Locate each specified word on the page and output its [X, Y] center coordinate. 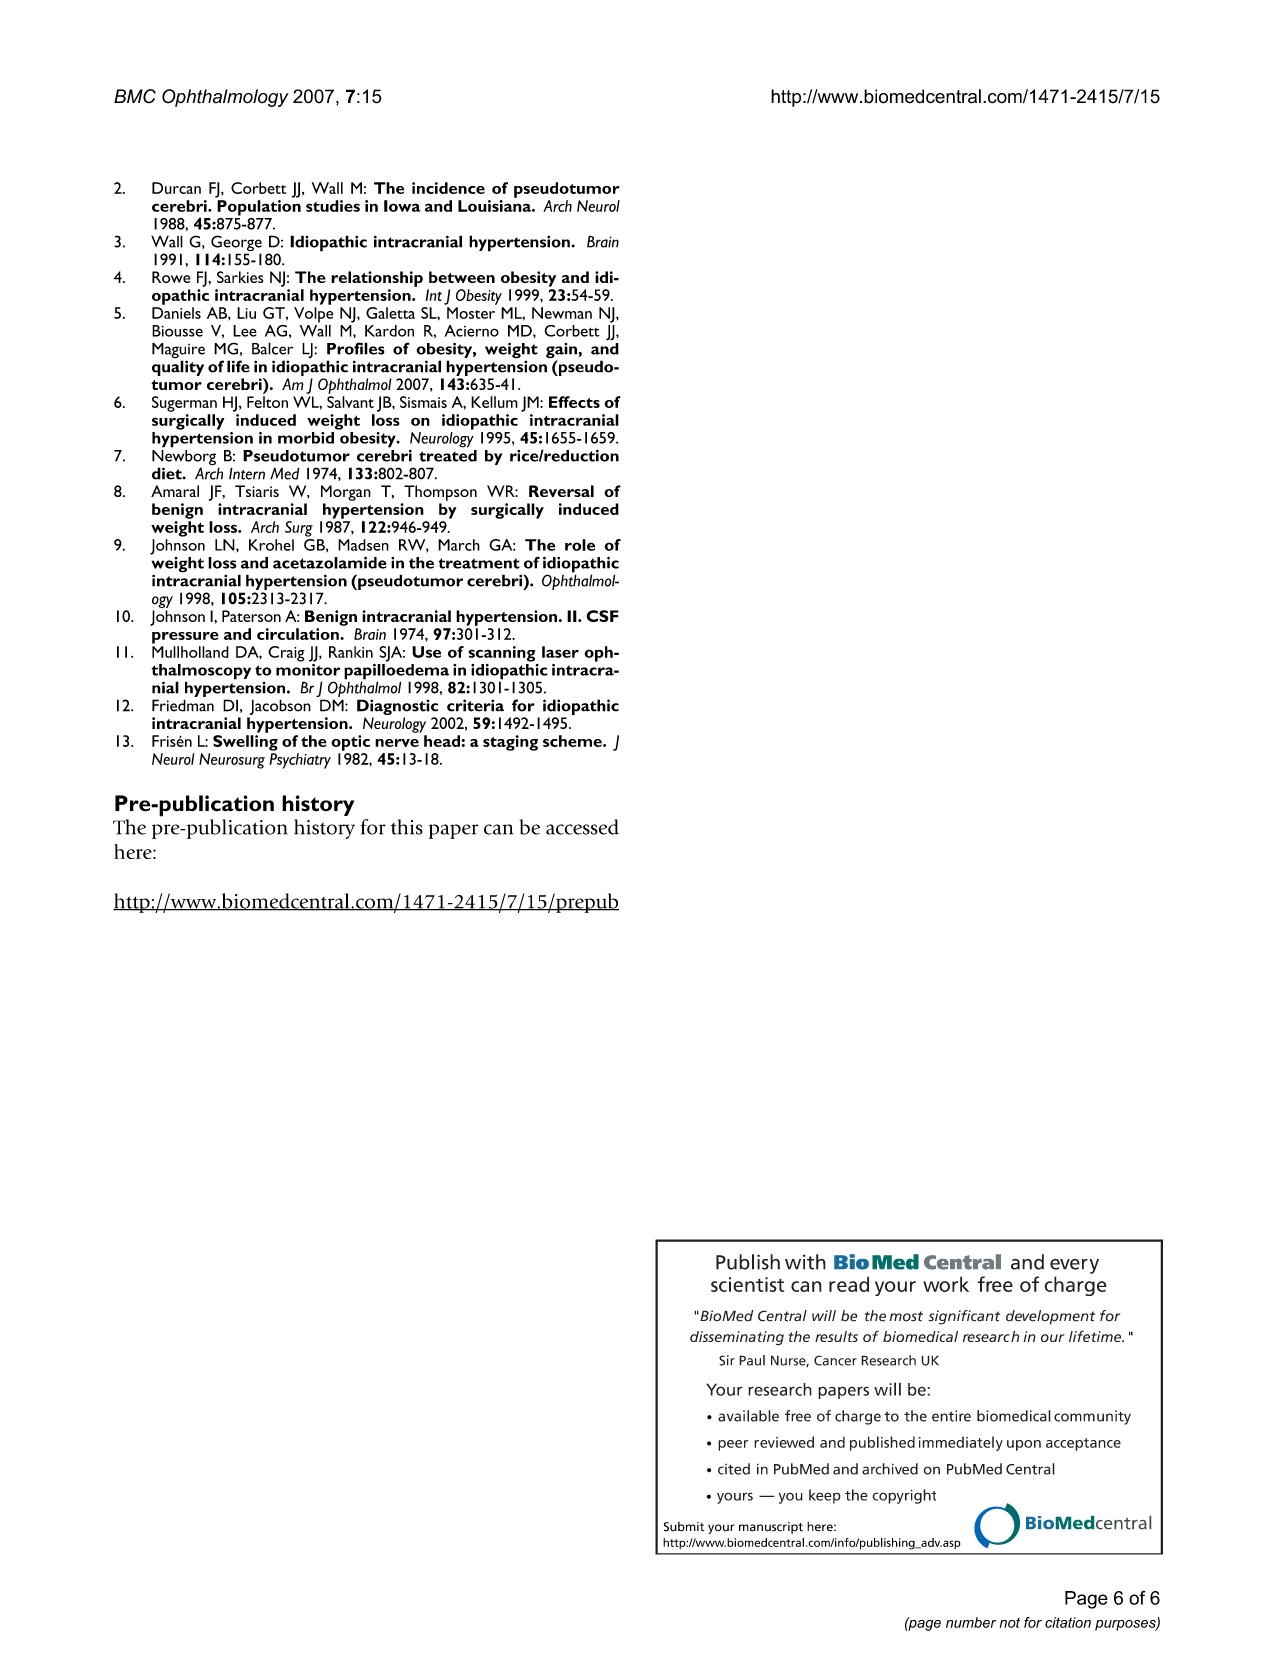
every [1074, 1266]
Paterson [251, 616]
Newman [562, 313]
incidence [448, 188]
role [580, 545]
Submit [684, 1527]
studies [333, 206]
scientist [747, 1284]
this [407, 827]
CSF [602, 616]
